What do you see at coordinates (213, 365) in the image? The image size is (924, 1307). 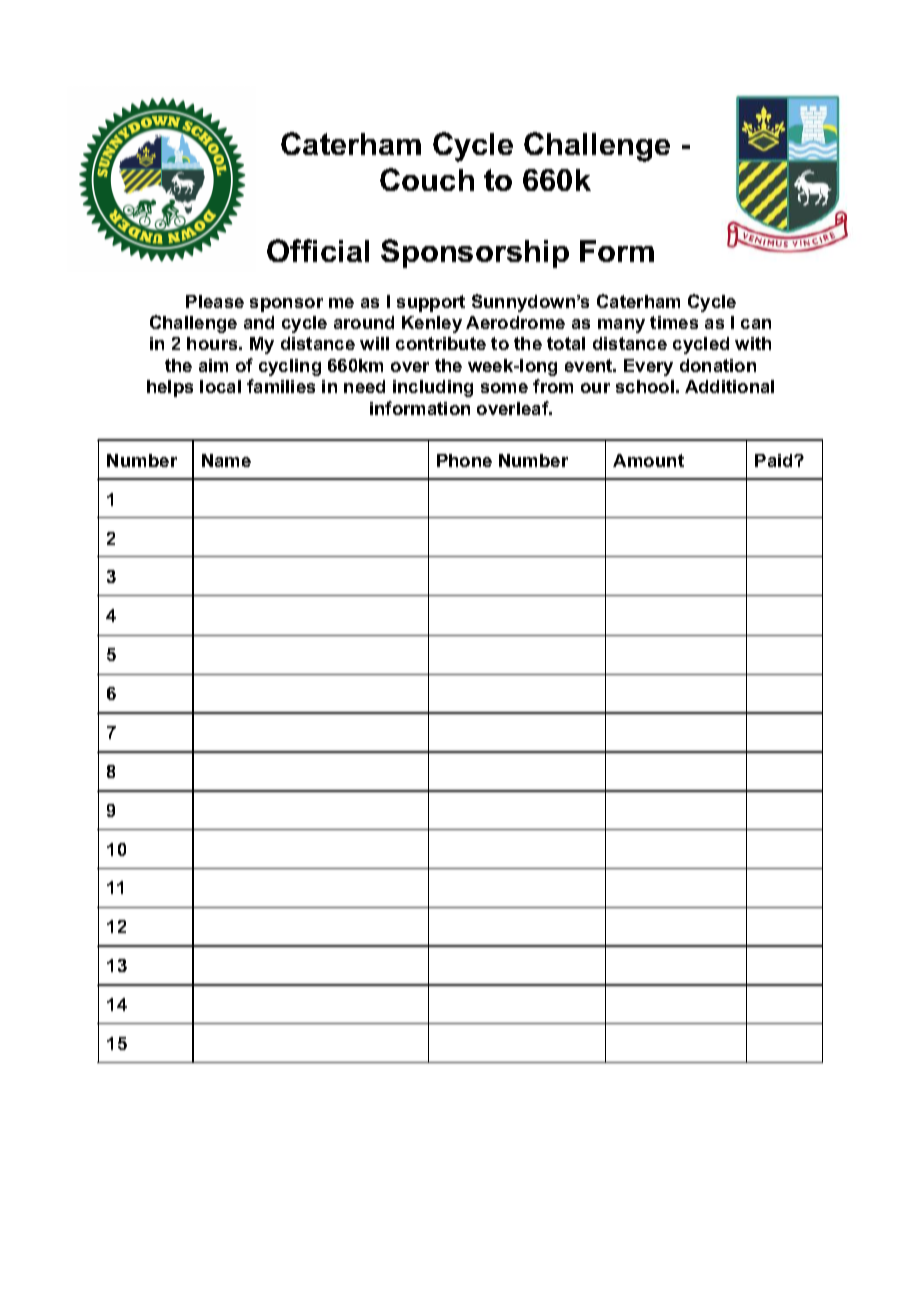 I see `aim` at bounding box center [213, 365].
